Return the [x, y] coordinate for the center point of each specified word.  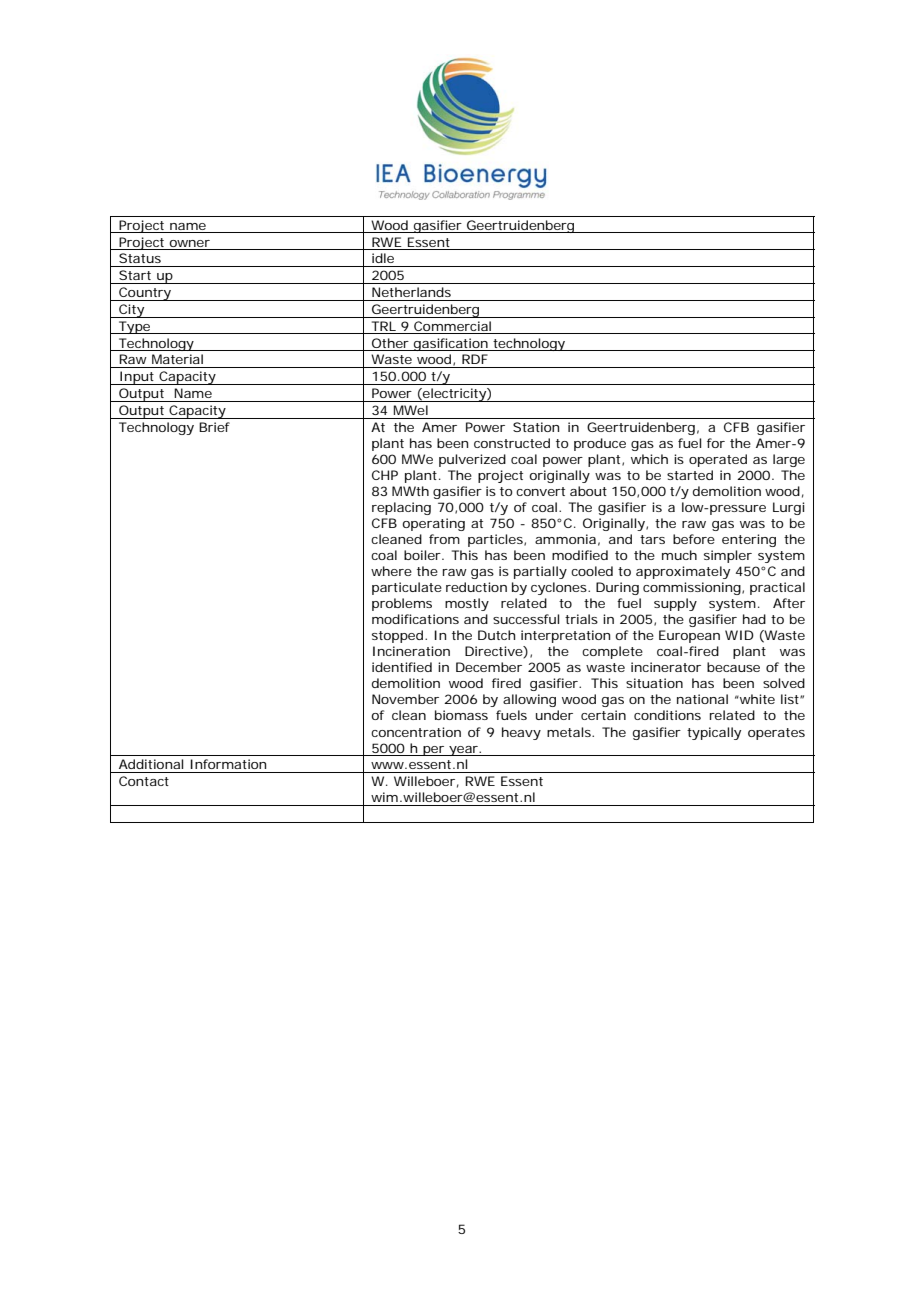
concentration [416, 732]
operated [718, 460]
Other [390, 343]
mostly [467, 604]
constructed [512, 443]
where [391, 571]
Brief [214, 427]
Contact [144, 781]
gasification [451, 344]
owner [189, 243]
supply [675, 604]
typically [714, 733]
